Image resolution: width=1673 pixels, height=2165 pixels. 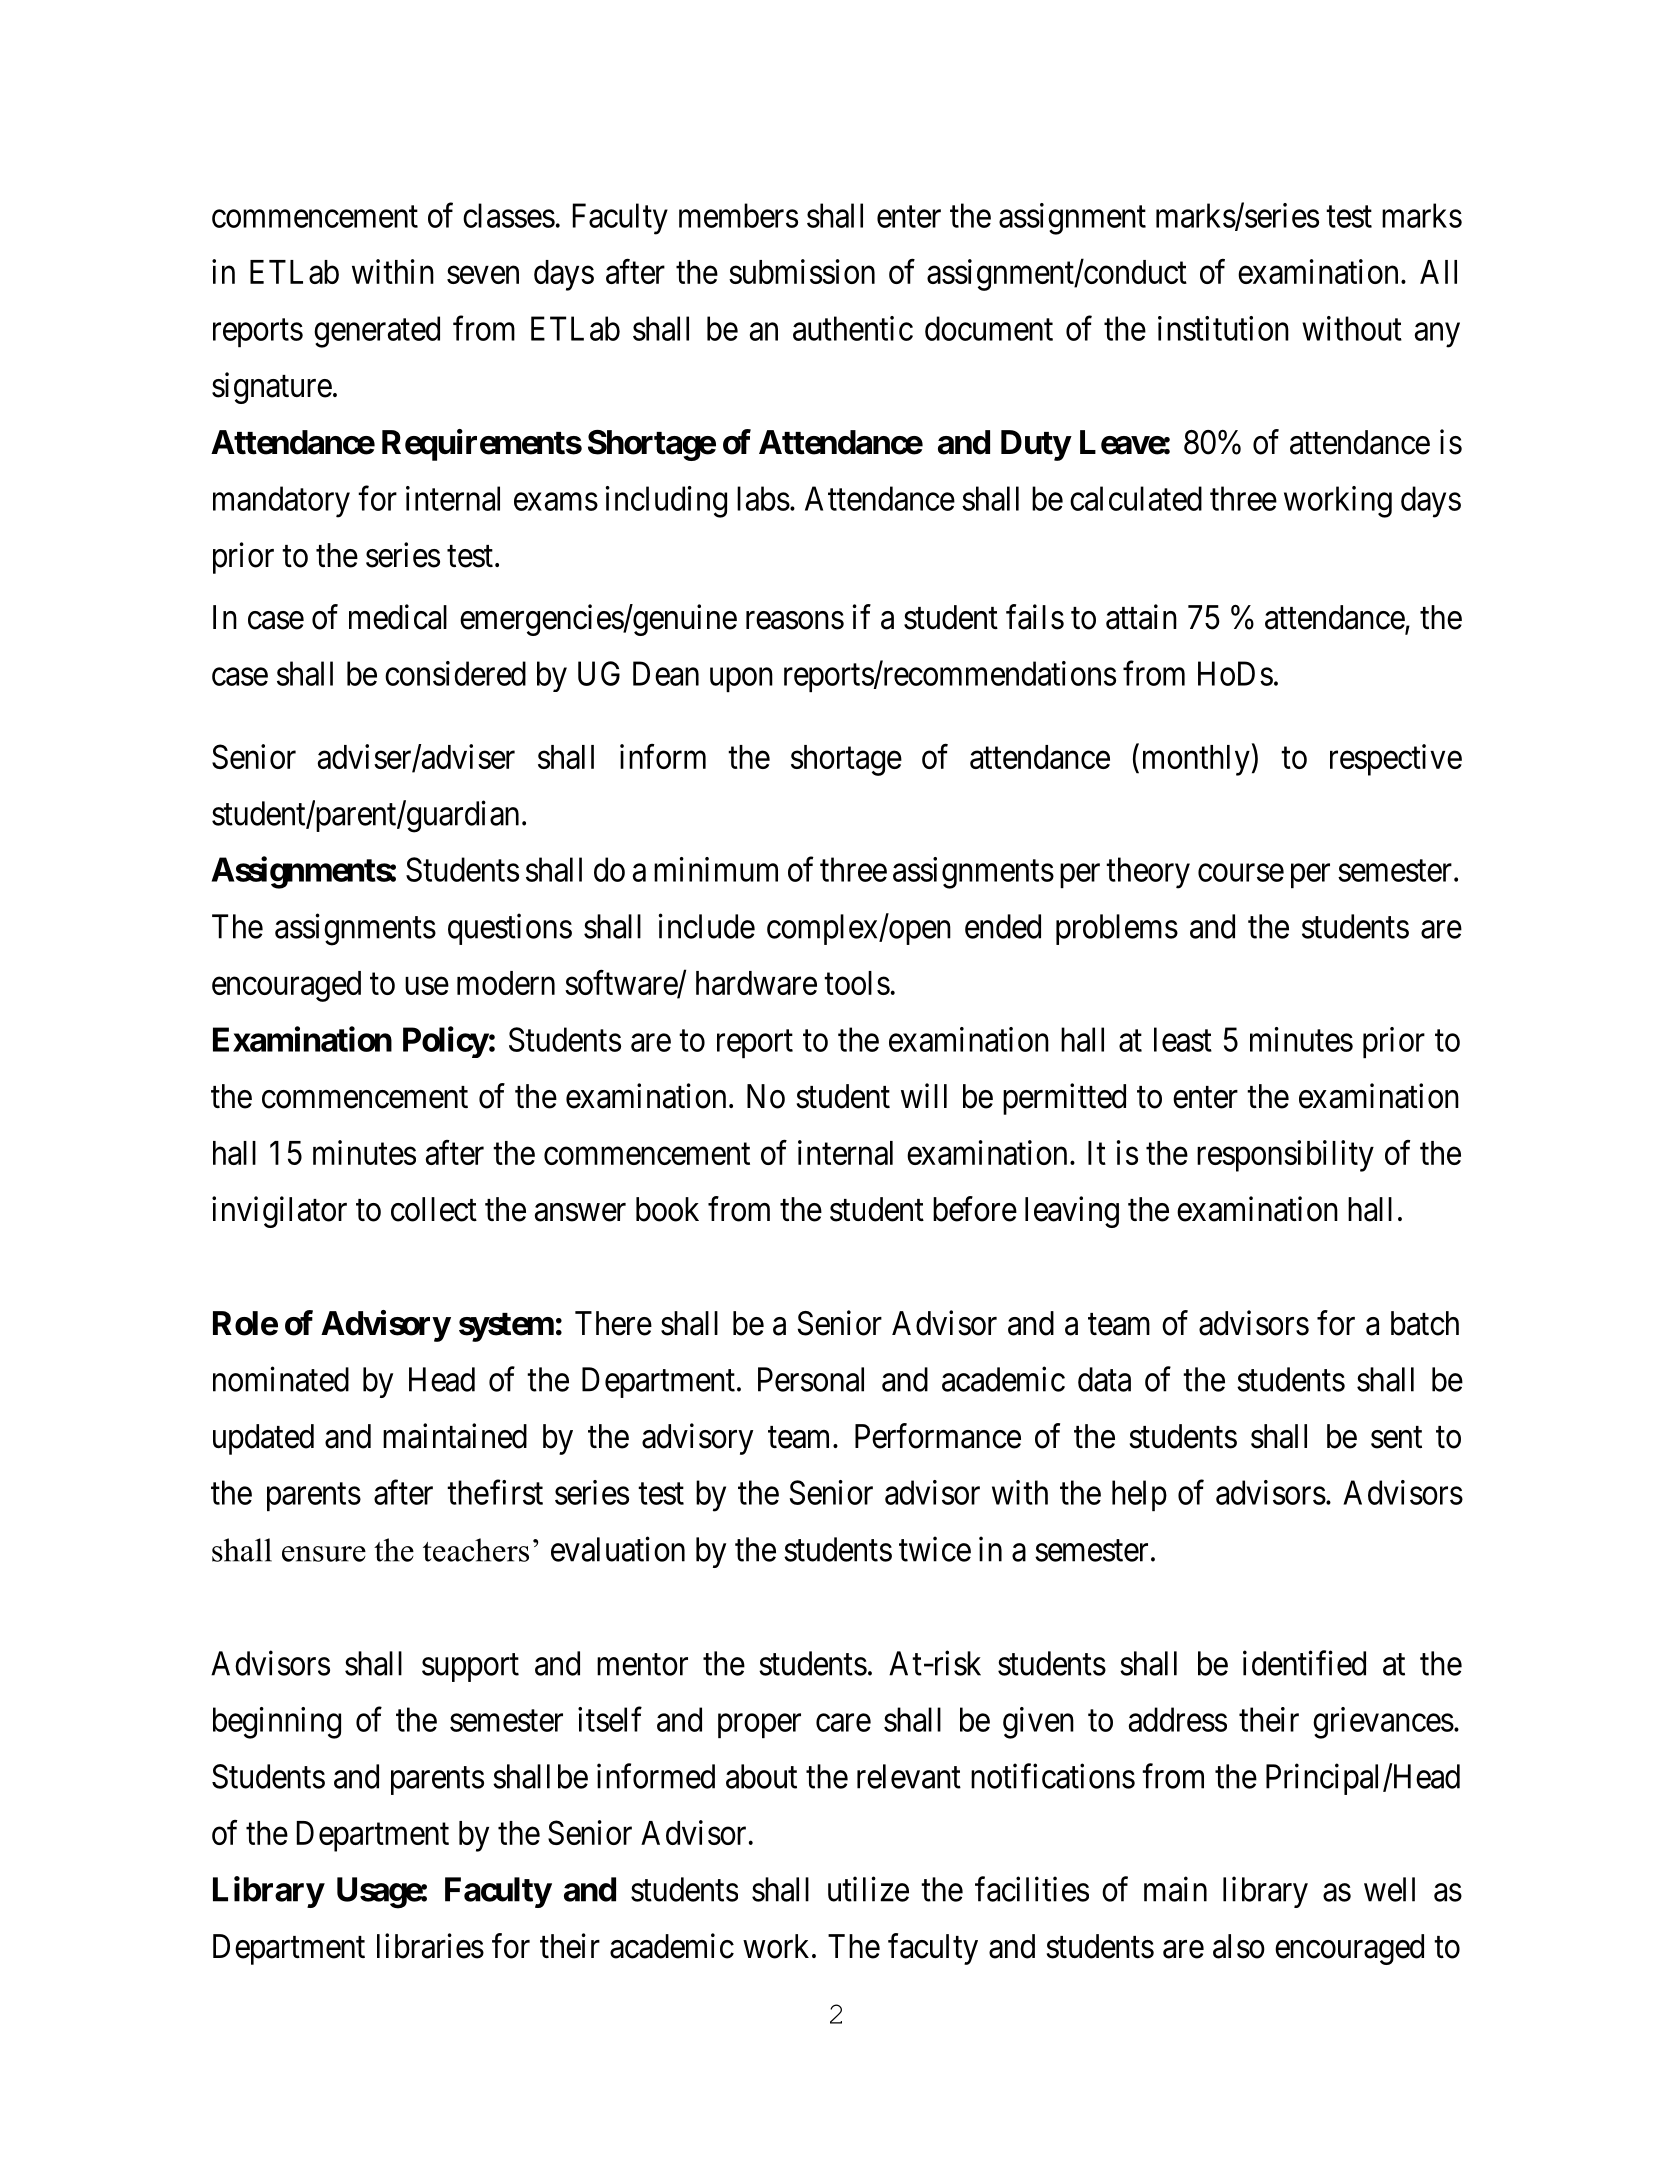 I want to click on authentic, so click(x=853, y=328).
